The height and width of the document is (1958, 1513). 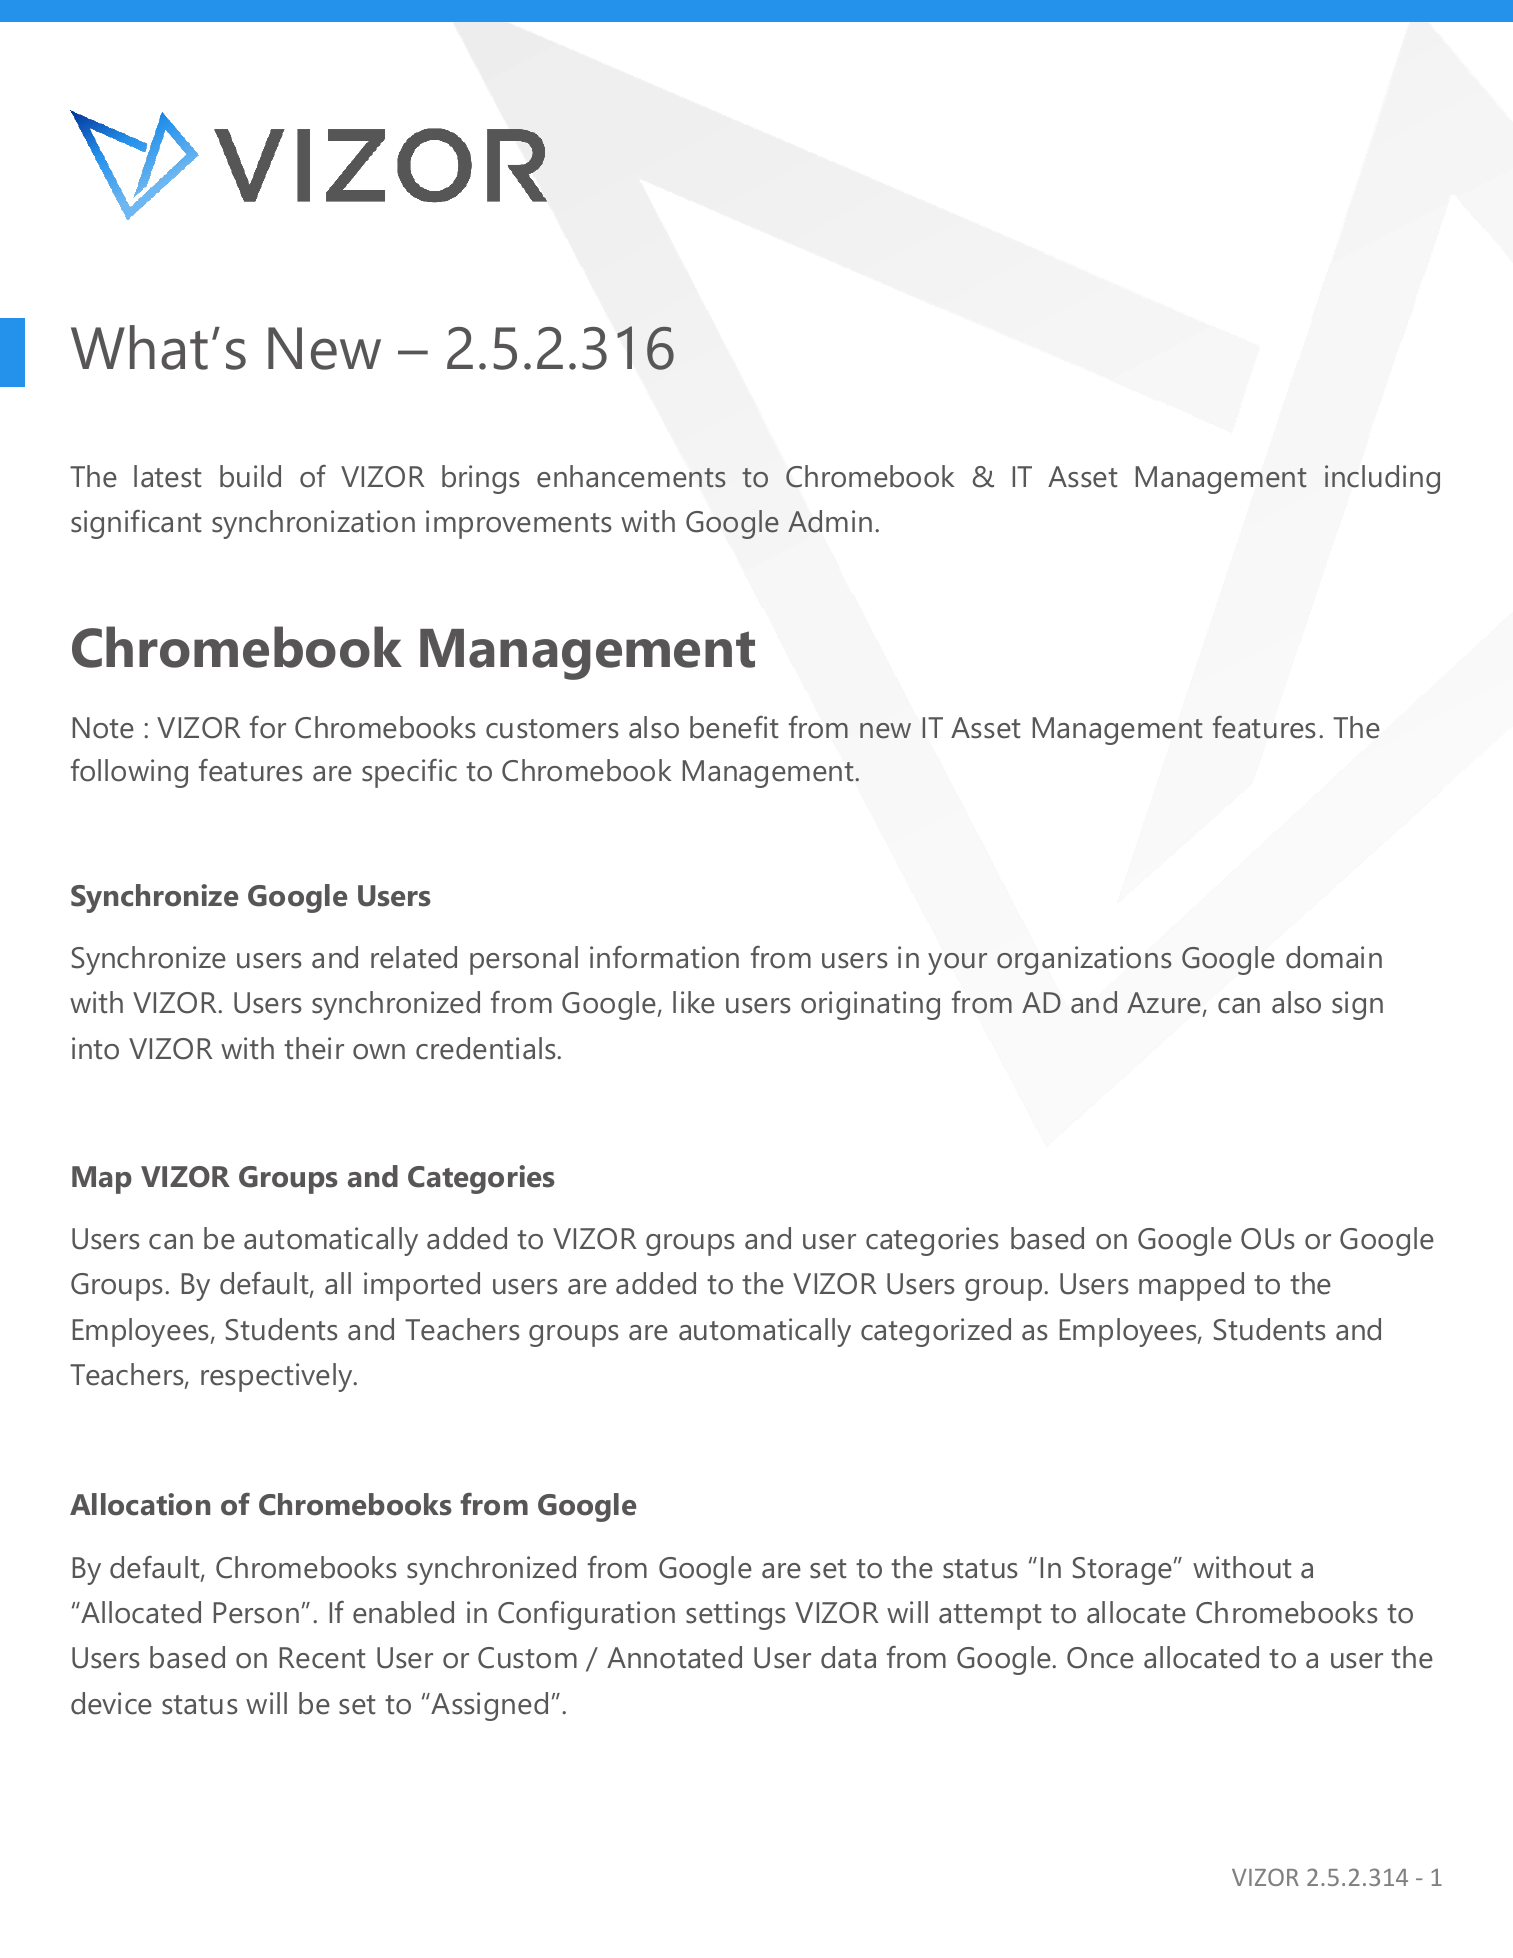 What do you see at coordinates (1382, 479) in the document?
I see `including` at bounding box center [1382, 479].
